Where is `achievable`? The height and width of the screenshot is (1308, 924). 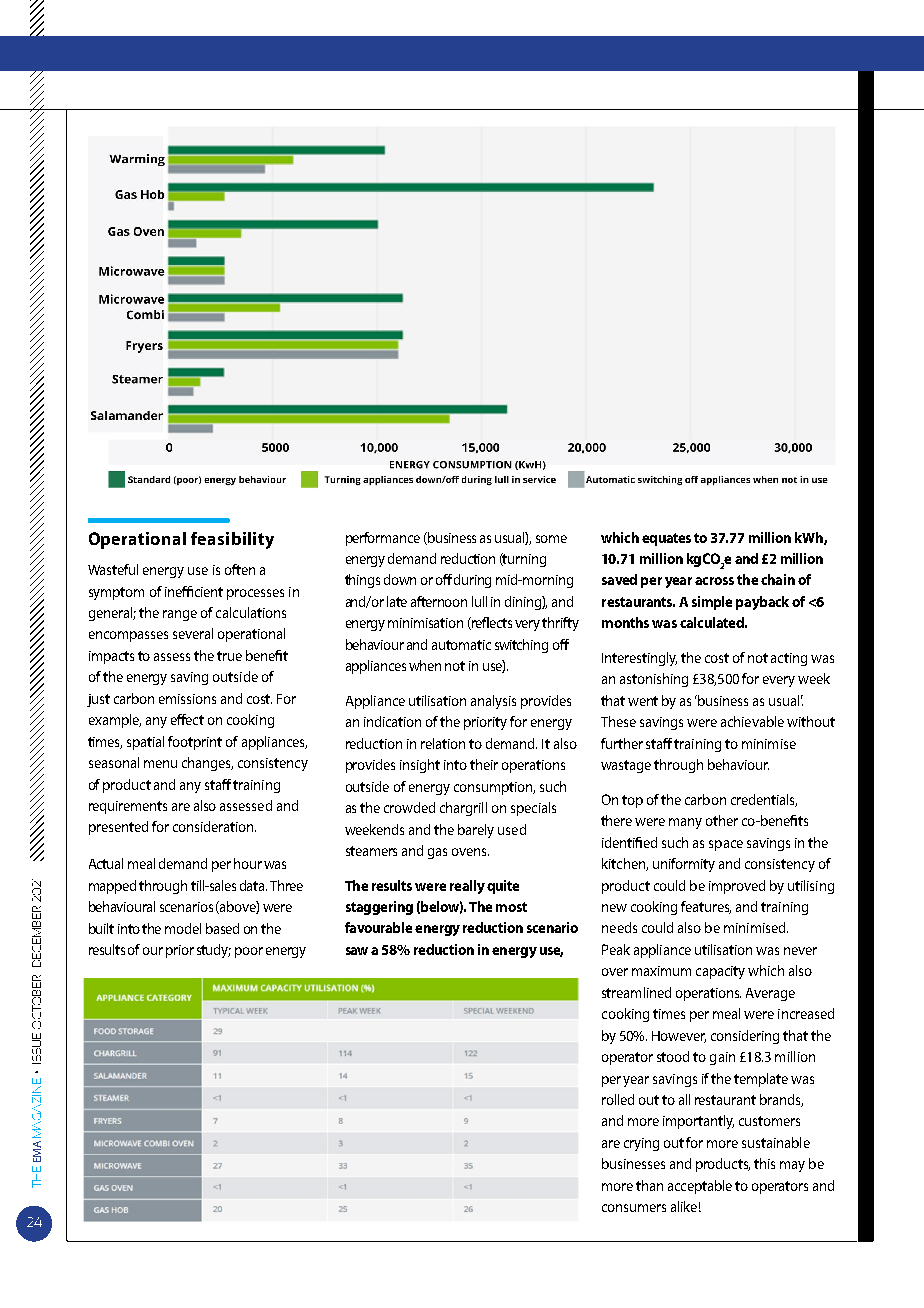
achievable is located at coordinates (752, 721).
